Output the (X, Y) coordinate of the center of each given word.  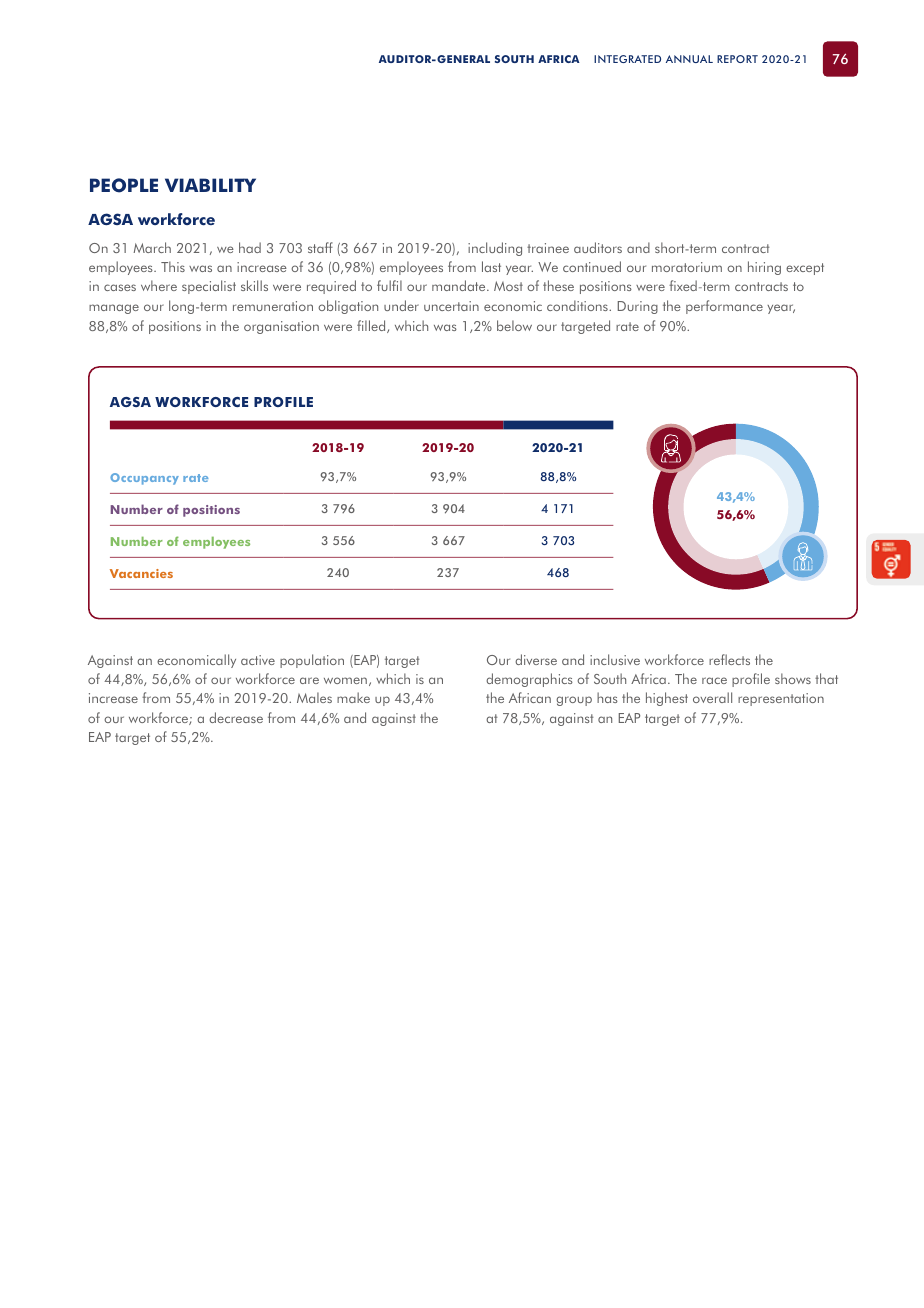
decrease (236, 717)
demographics (529, 680)
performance (724, 307)
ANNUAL (689, 59)
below (514, 325)
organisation (281, 327)
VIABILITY (210, 185)
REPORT (737, 59)
